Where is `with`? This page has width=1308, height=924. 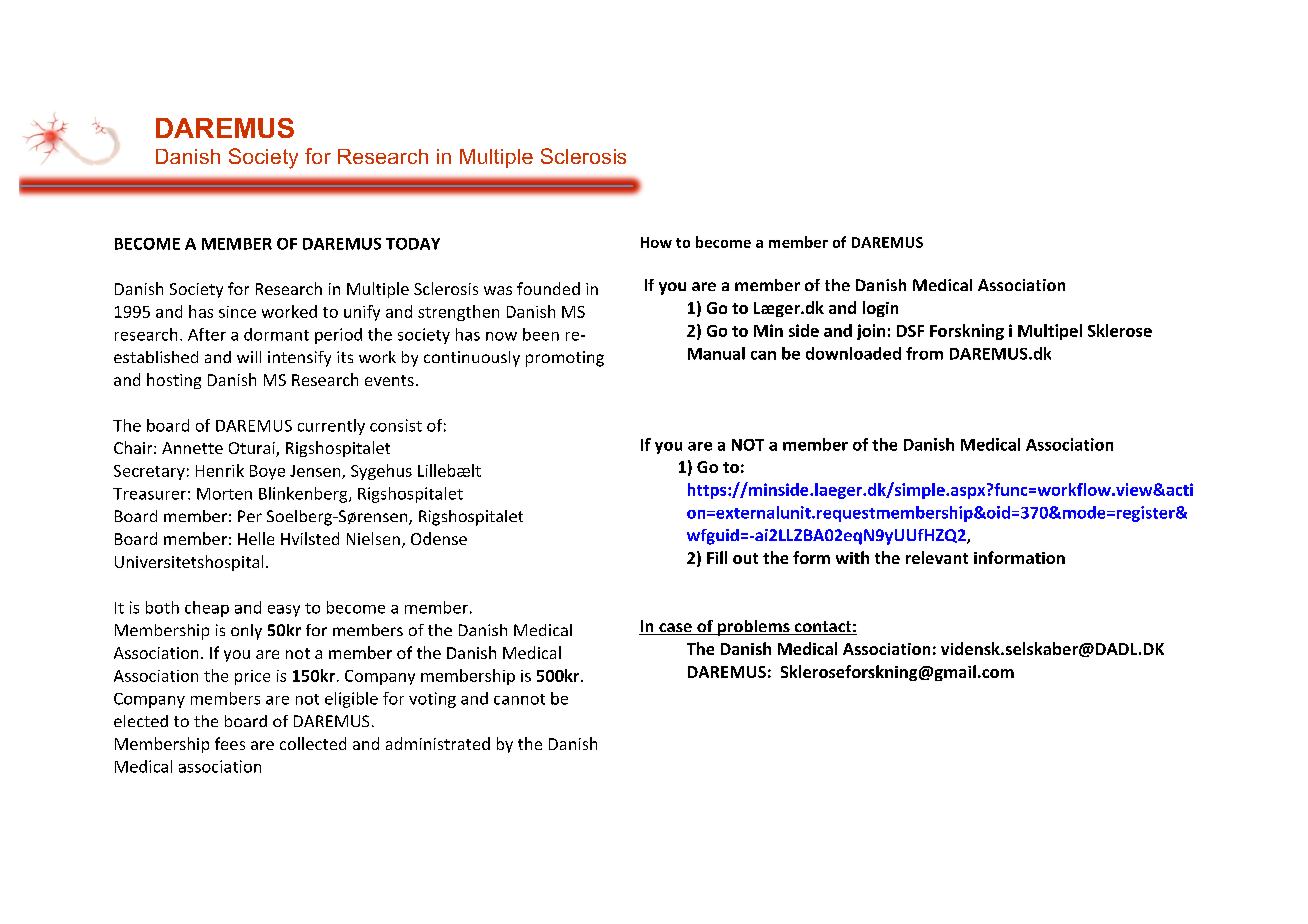
with is located at coordinates (852, 557).
